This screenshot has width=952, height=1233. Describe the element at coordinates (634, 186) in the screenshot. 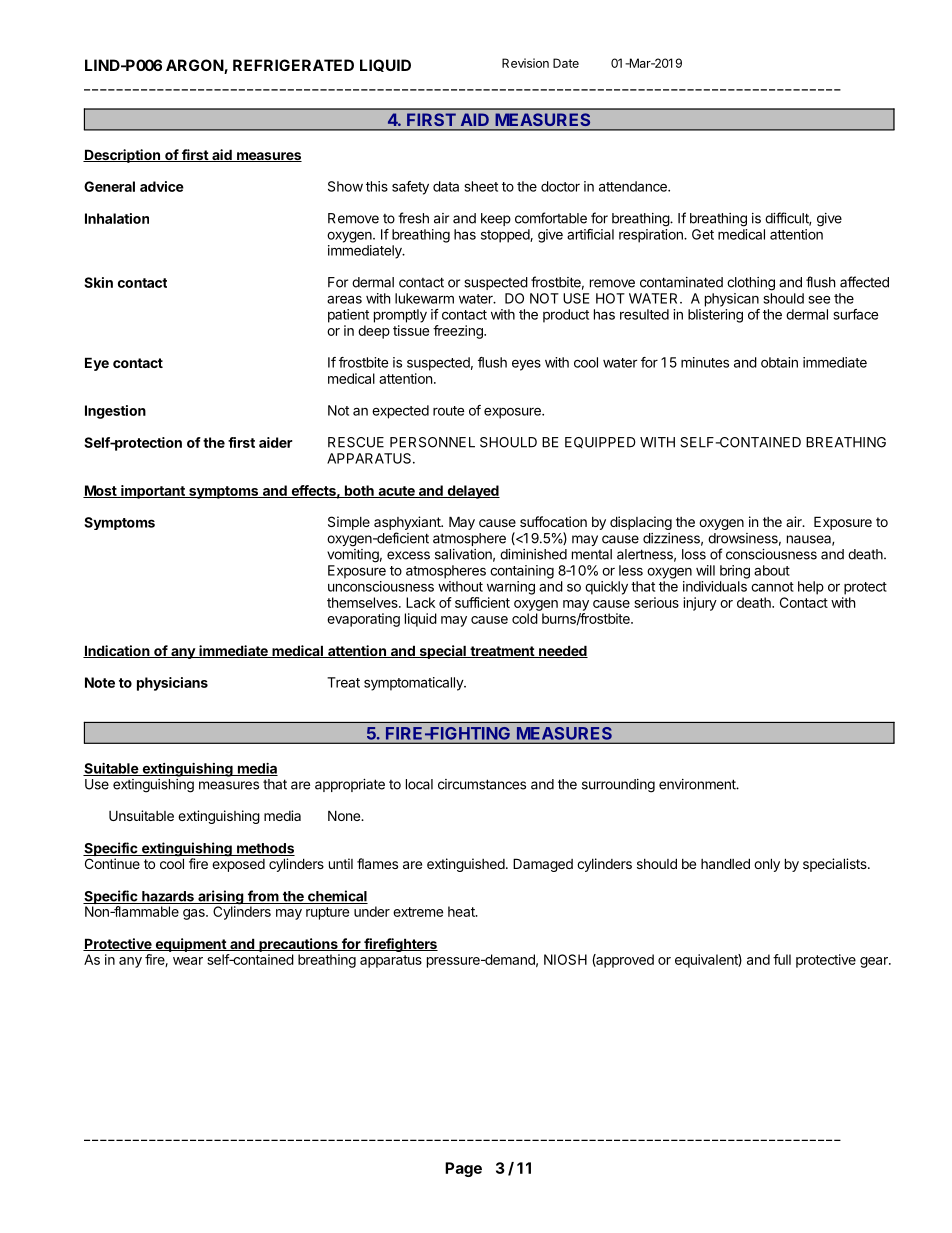

I see `attendance` at that location.
